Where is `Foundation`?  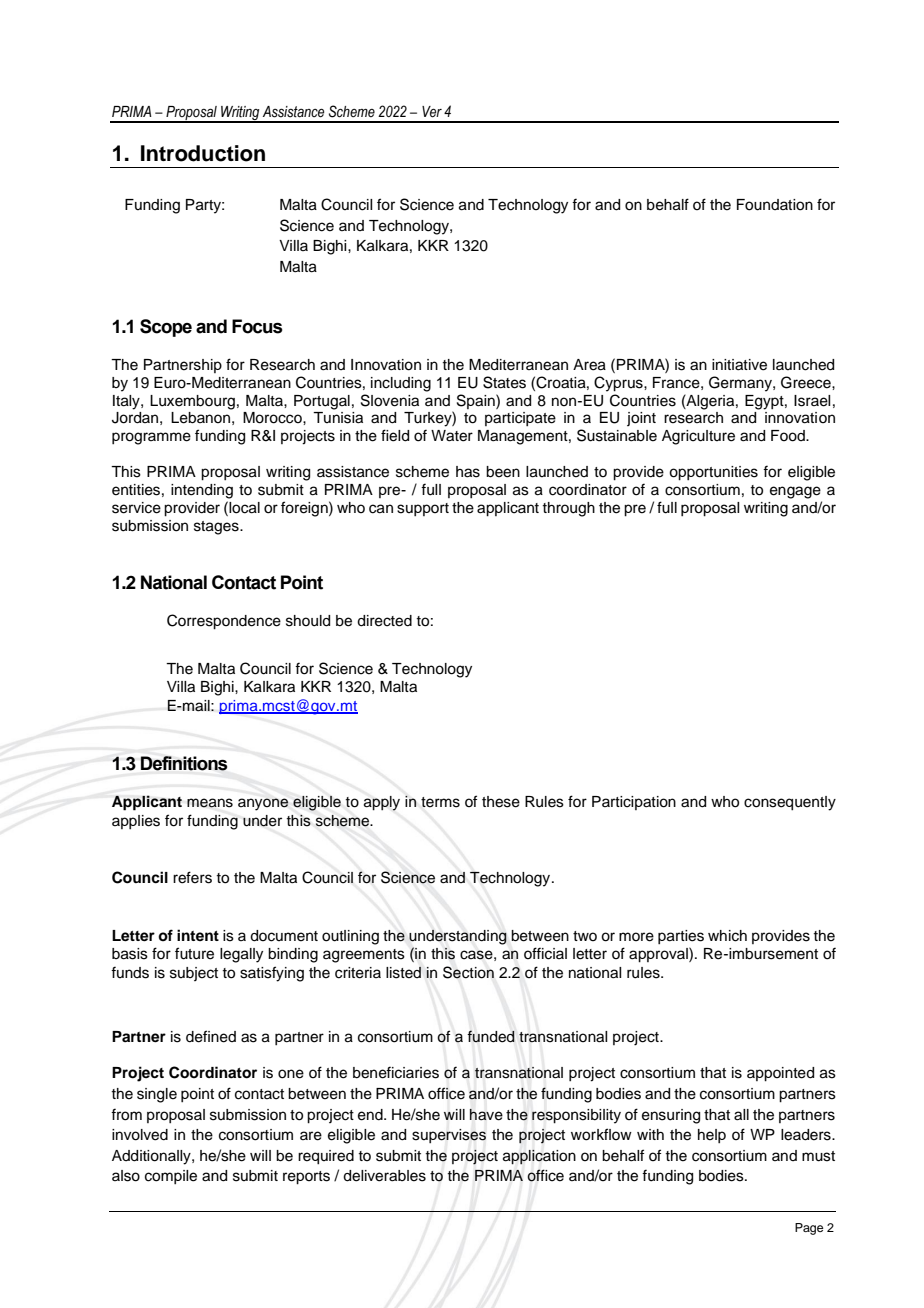 Foundation is located at coordinates (775, 205).
